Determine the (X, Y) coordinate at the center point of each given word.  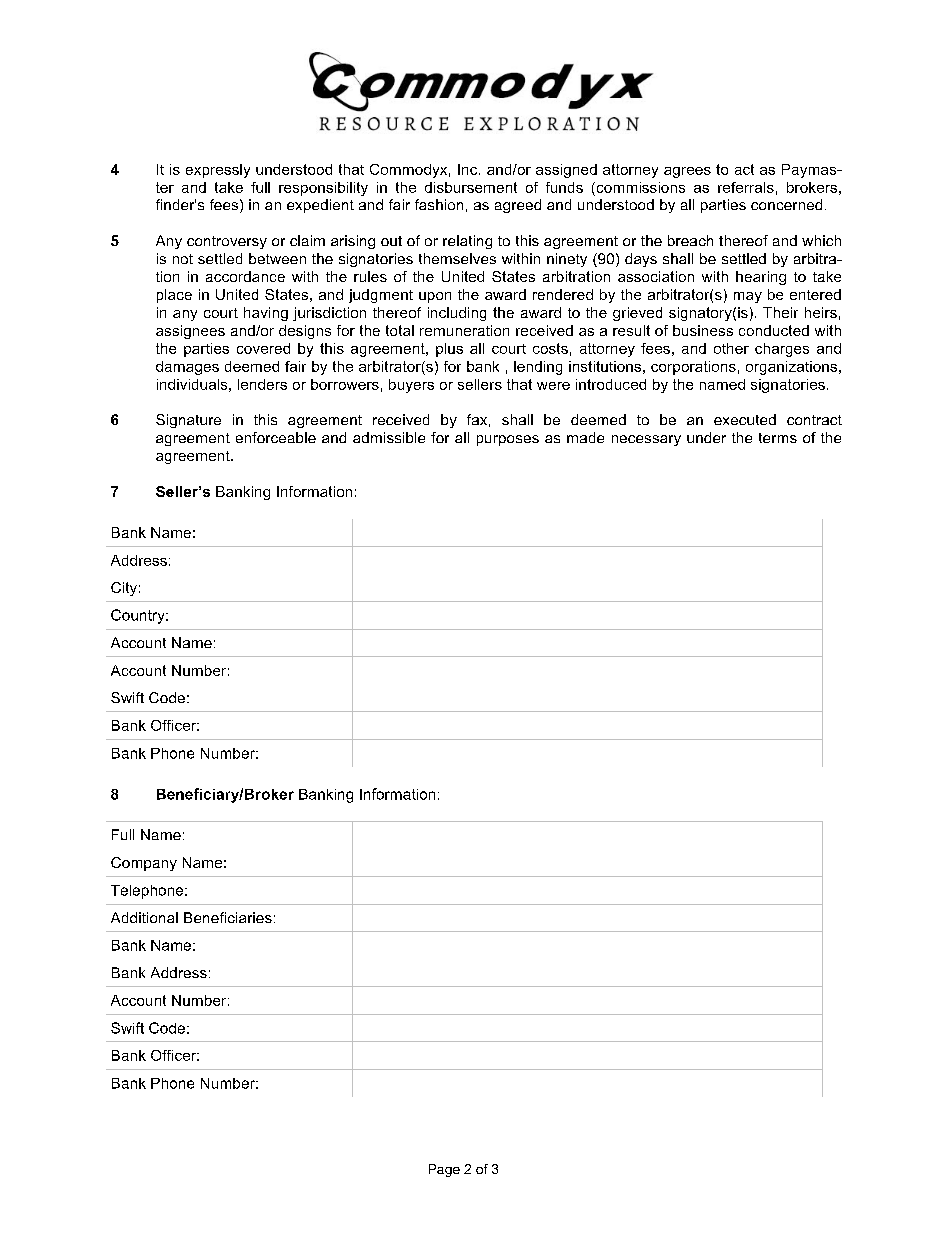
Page (444, 1170)
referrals (746, 187)
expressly (218, 171)
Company (144, 864)
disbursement (471, 187)
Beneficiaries (228, 917)
